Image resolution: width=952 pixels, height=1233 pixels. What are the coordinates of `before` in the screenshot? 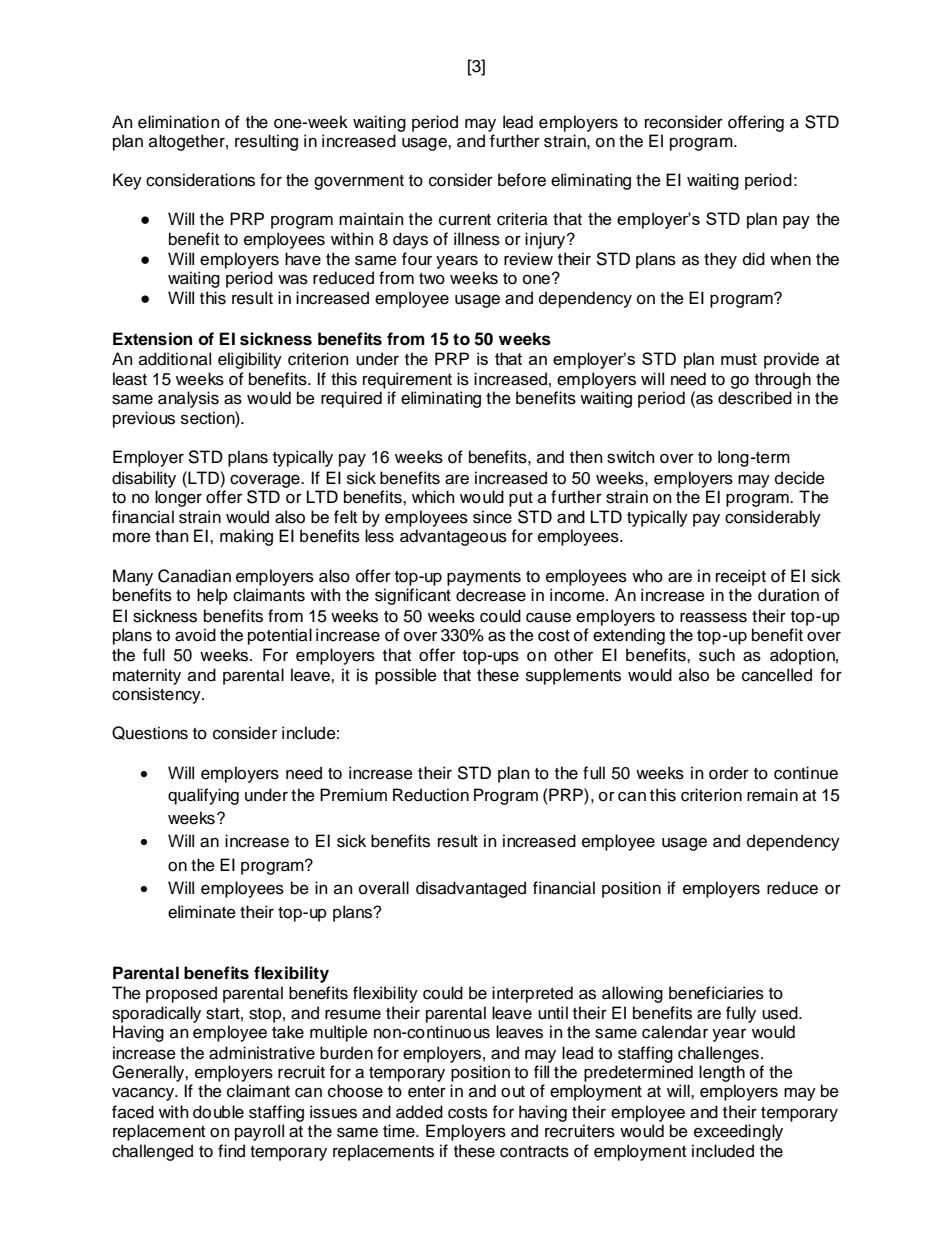 It's located at (522, 180).
